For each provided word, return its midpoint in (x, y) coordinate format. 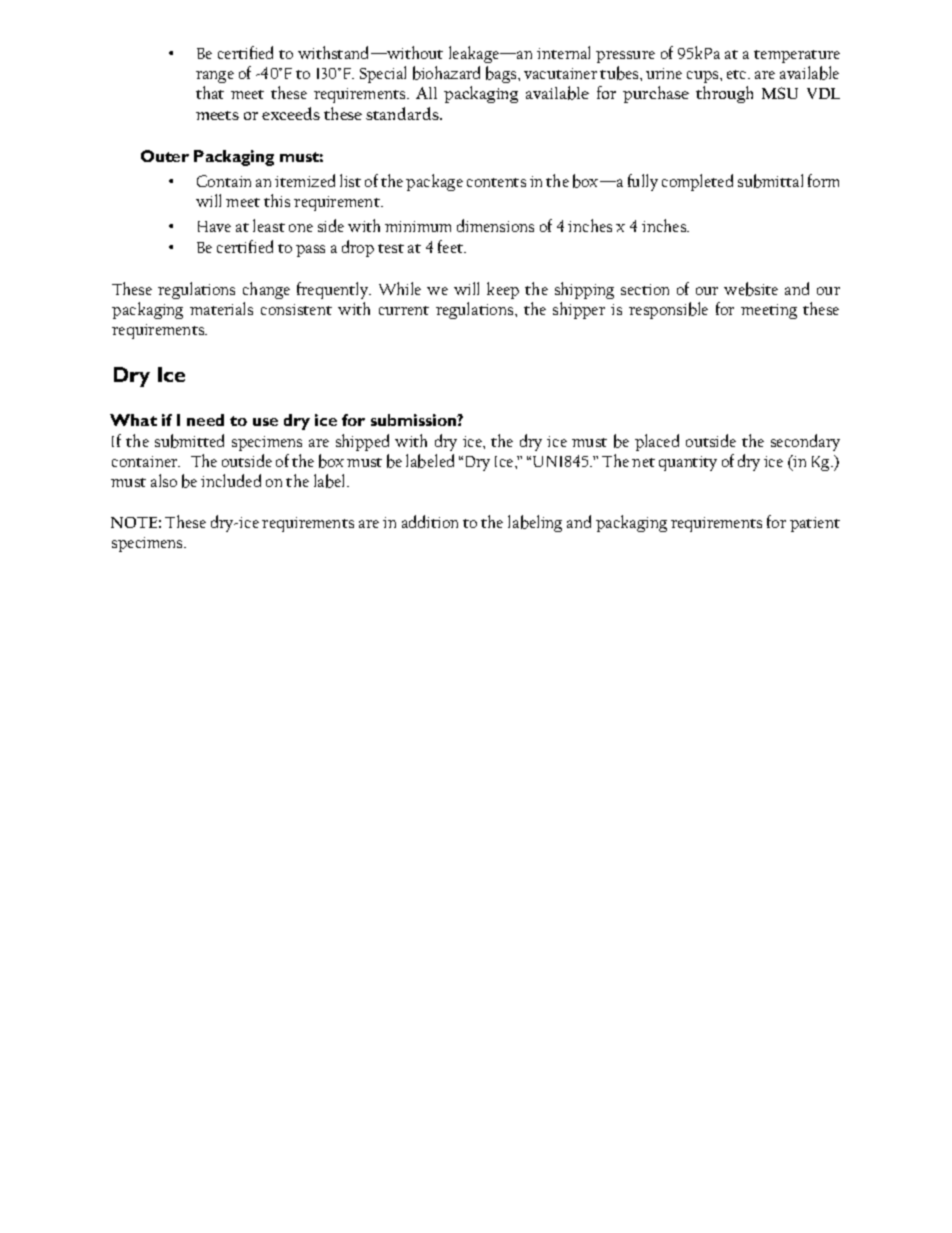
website (751, 289)
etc (738, 74)
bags (502, 74)
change (266, 290)
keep (503, 290)
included (231, 480)
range (215, 79)
